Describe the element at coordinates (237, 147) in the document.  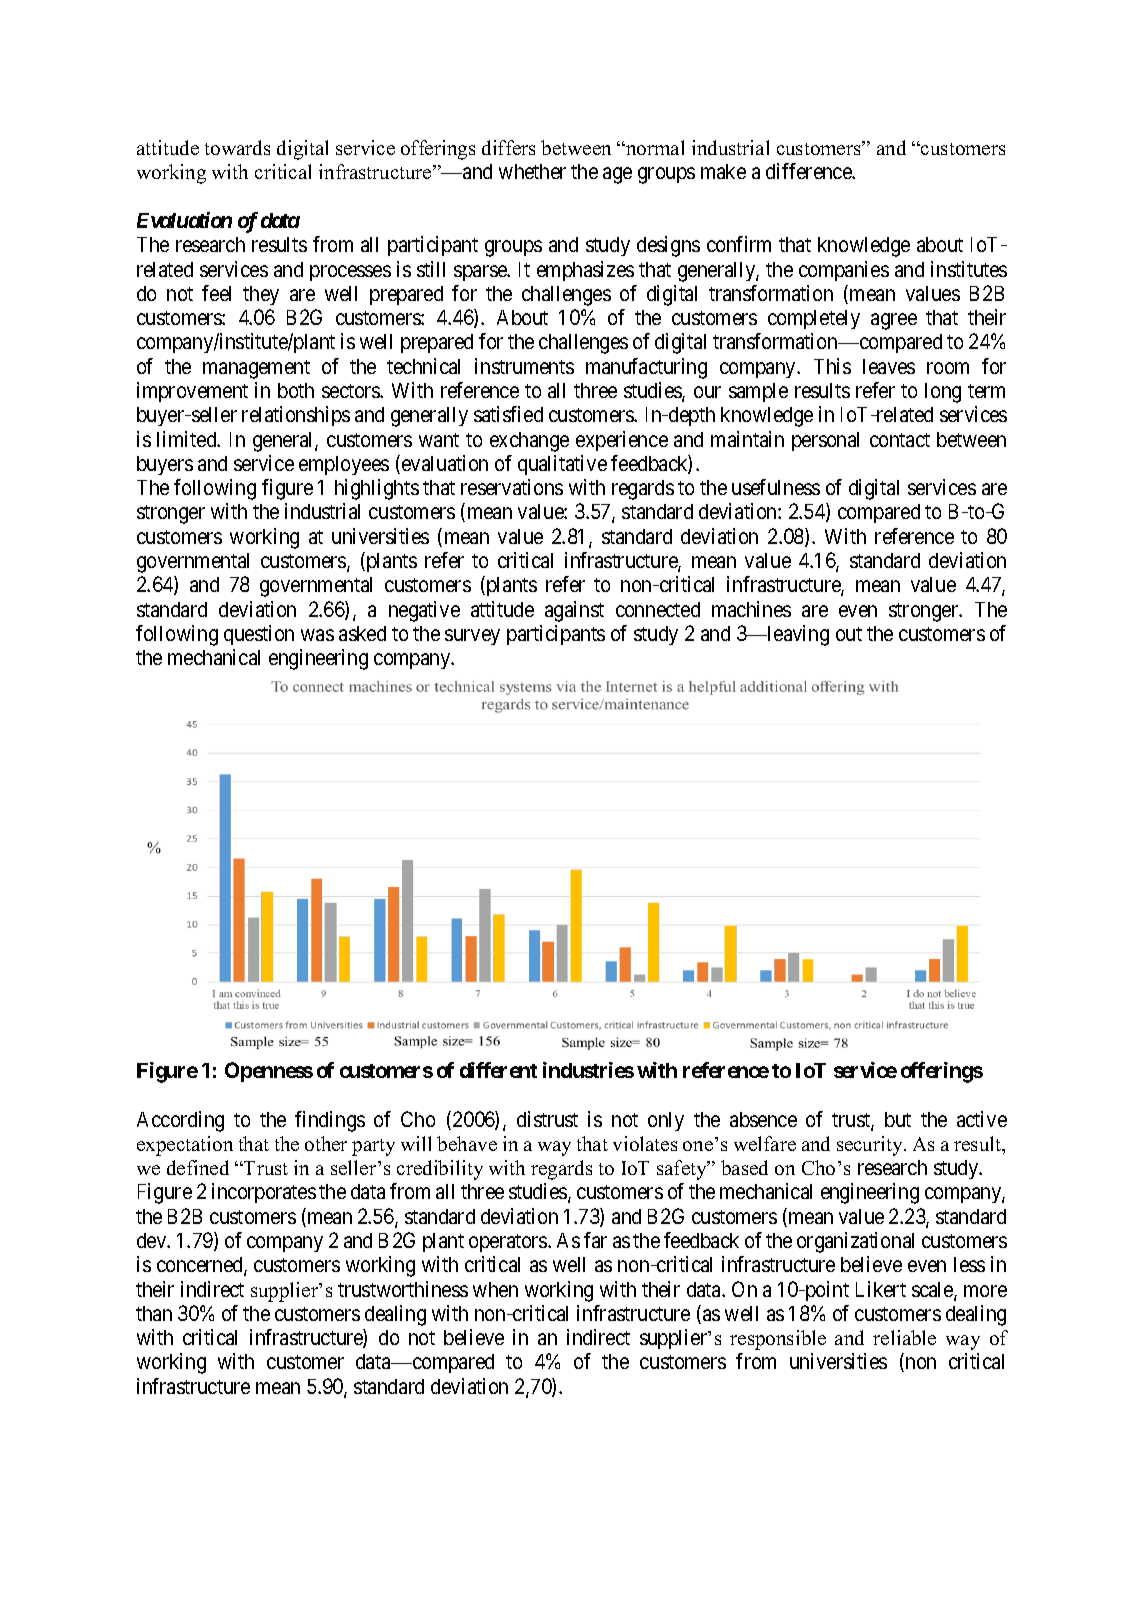
I see `towards` at that location.
